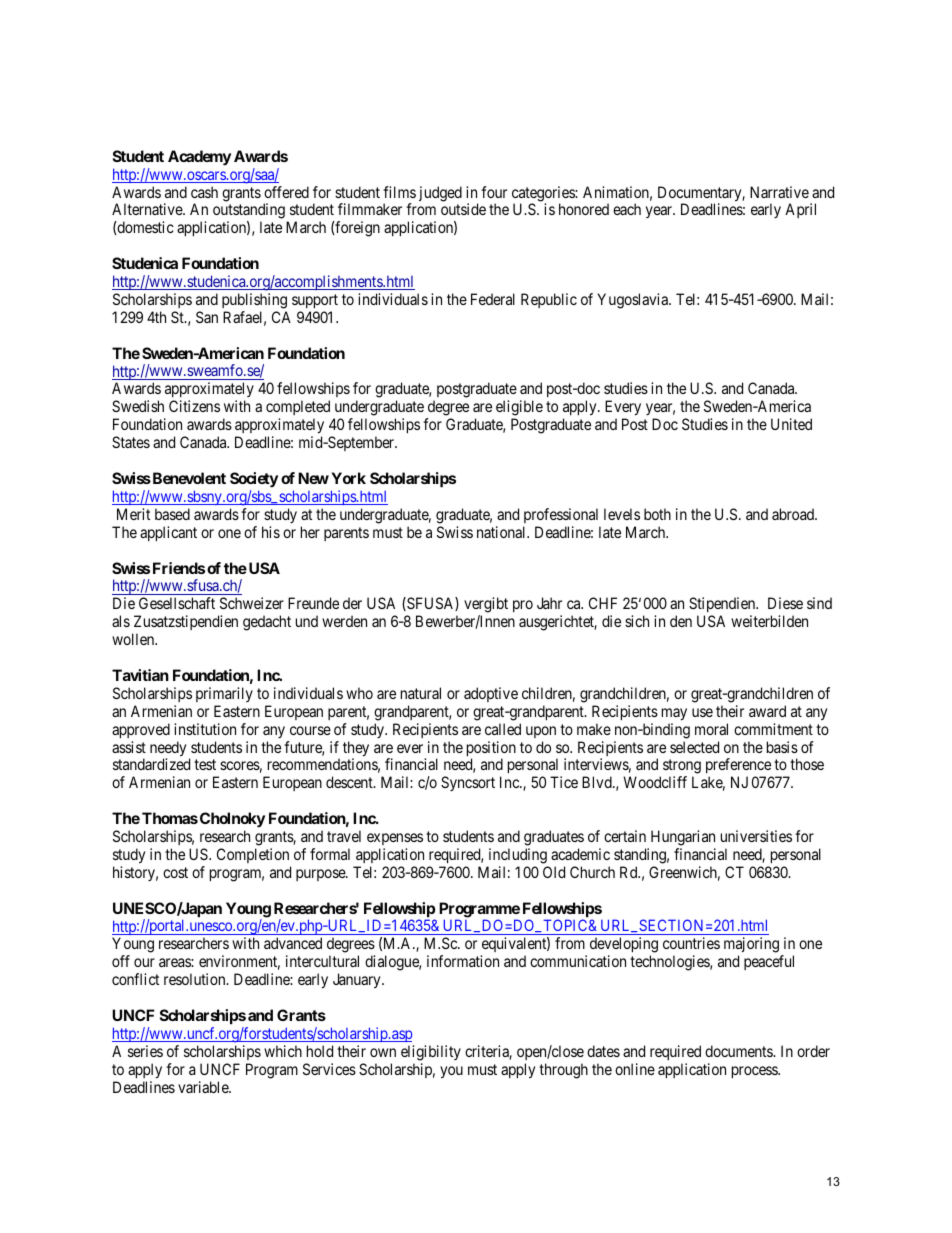 The image size is (952, 1233). I want to click on abroad, so click(794, 514).
